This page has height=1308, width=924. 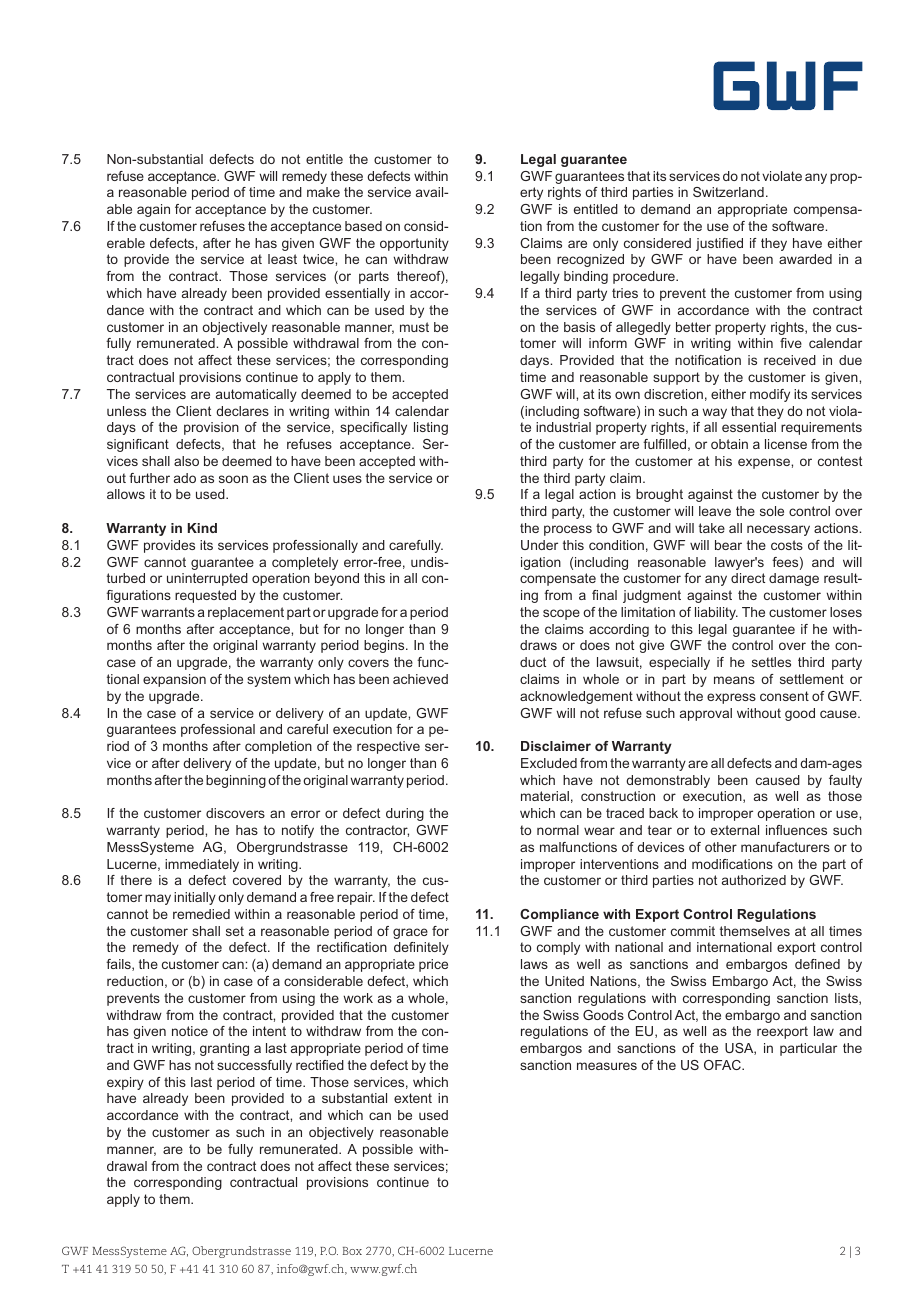 I want to click on opportunity, so click(x=414, y=244).
